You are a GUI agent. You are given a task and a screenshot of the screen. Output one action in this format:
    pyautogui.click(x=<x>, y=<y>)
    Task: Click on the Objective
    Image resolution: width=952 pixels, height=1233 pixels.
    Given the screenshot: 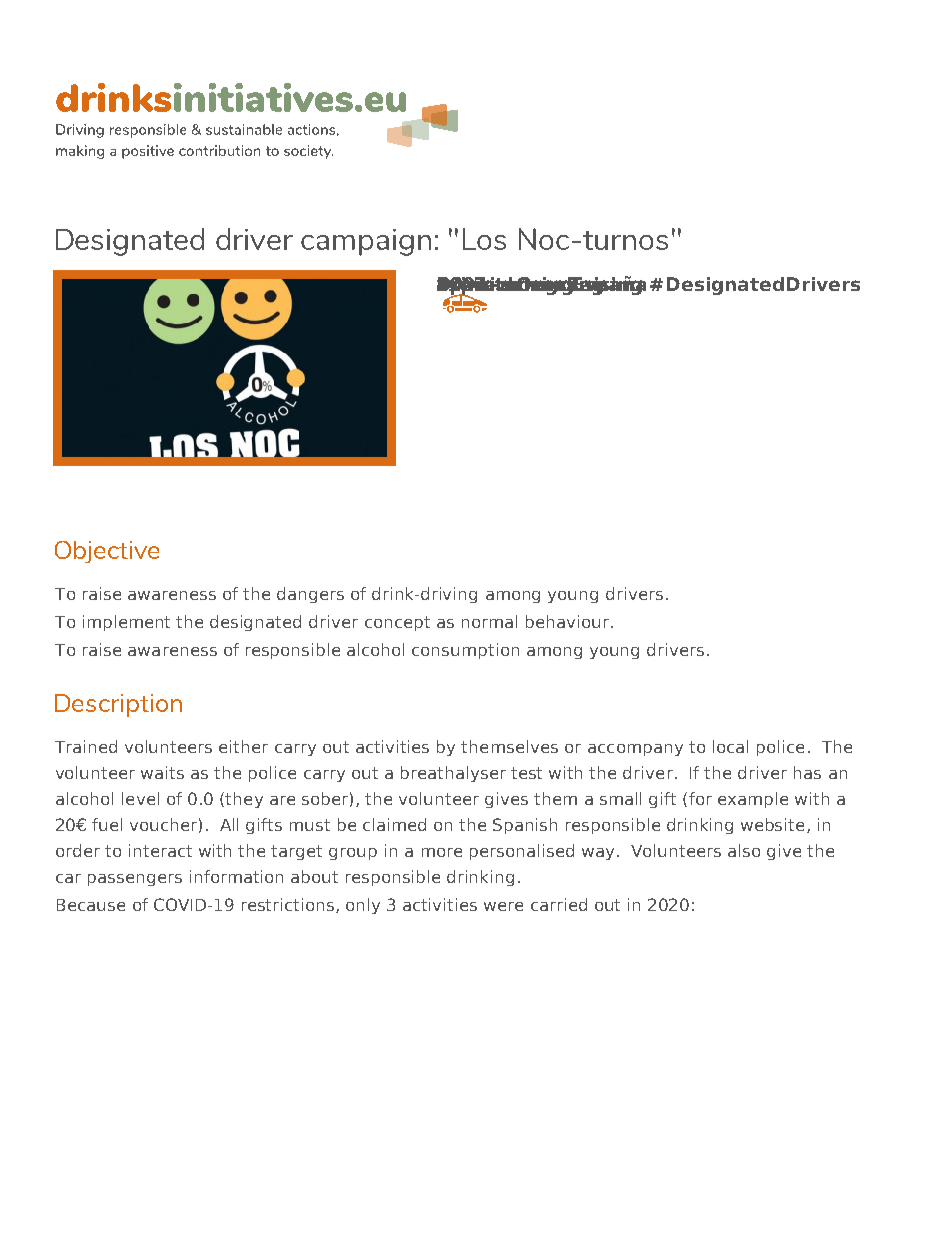 What is the action you would take?
    pyautogui.click(x=107, y=552)
